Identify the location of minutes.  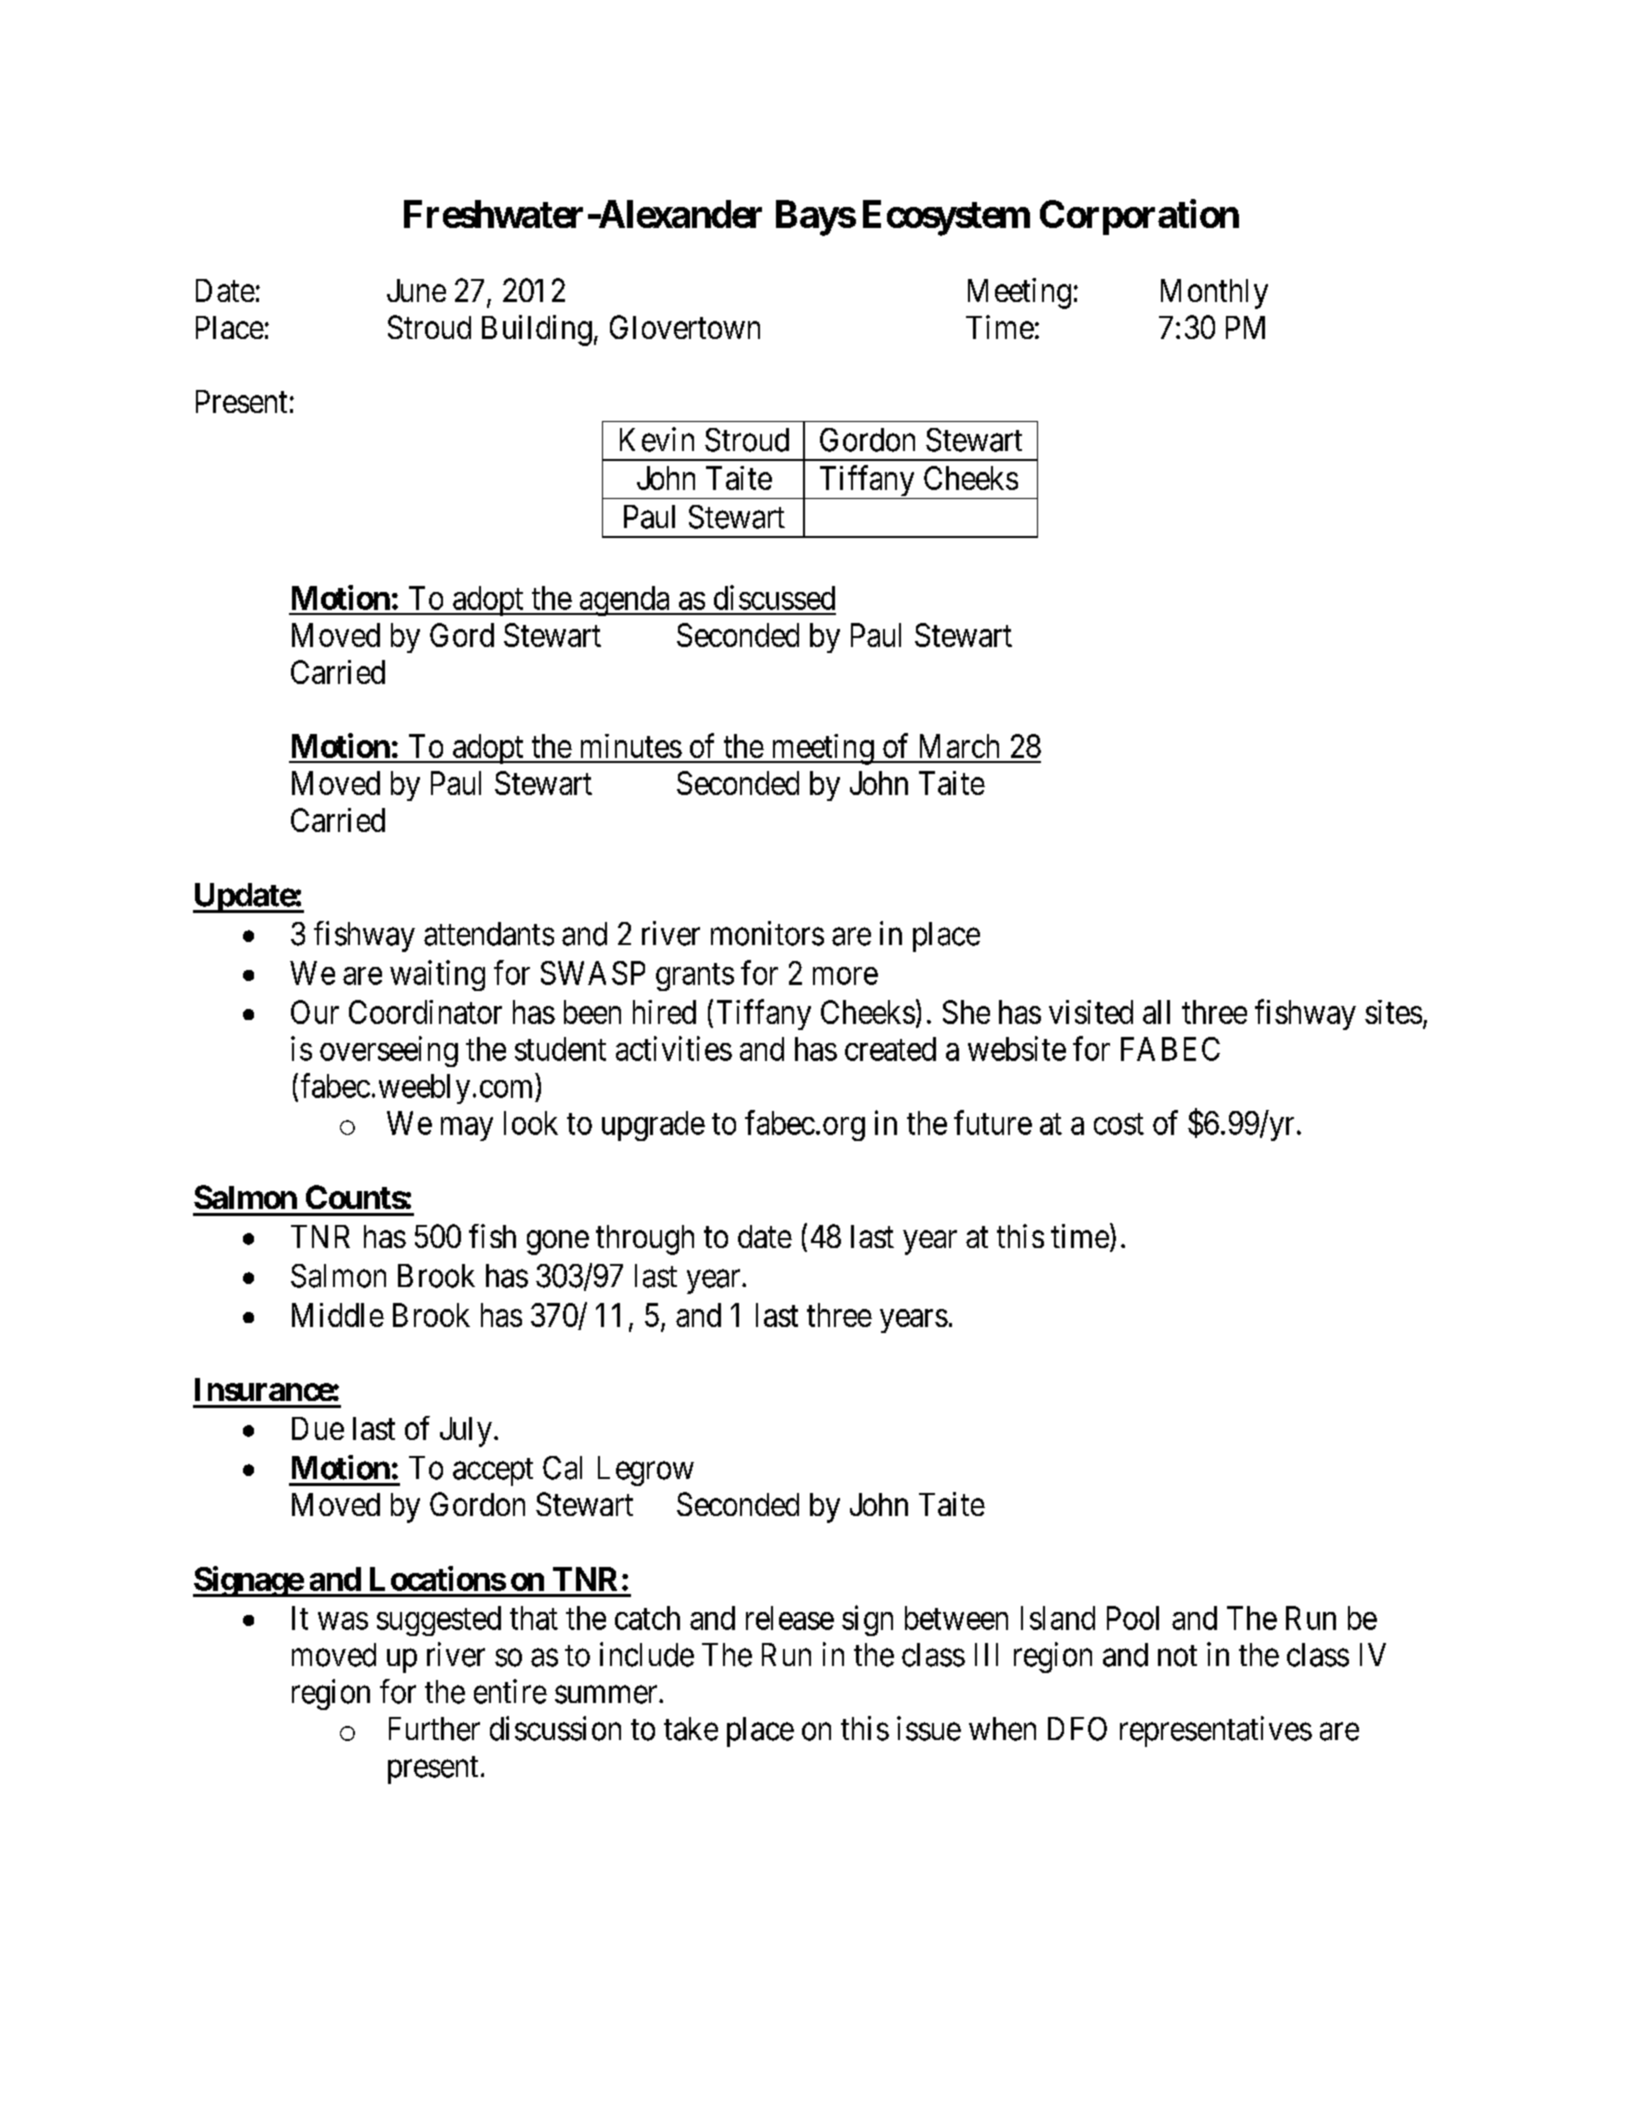
(631, 746).
